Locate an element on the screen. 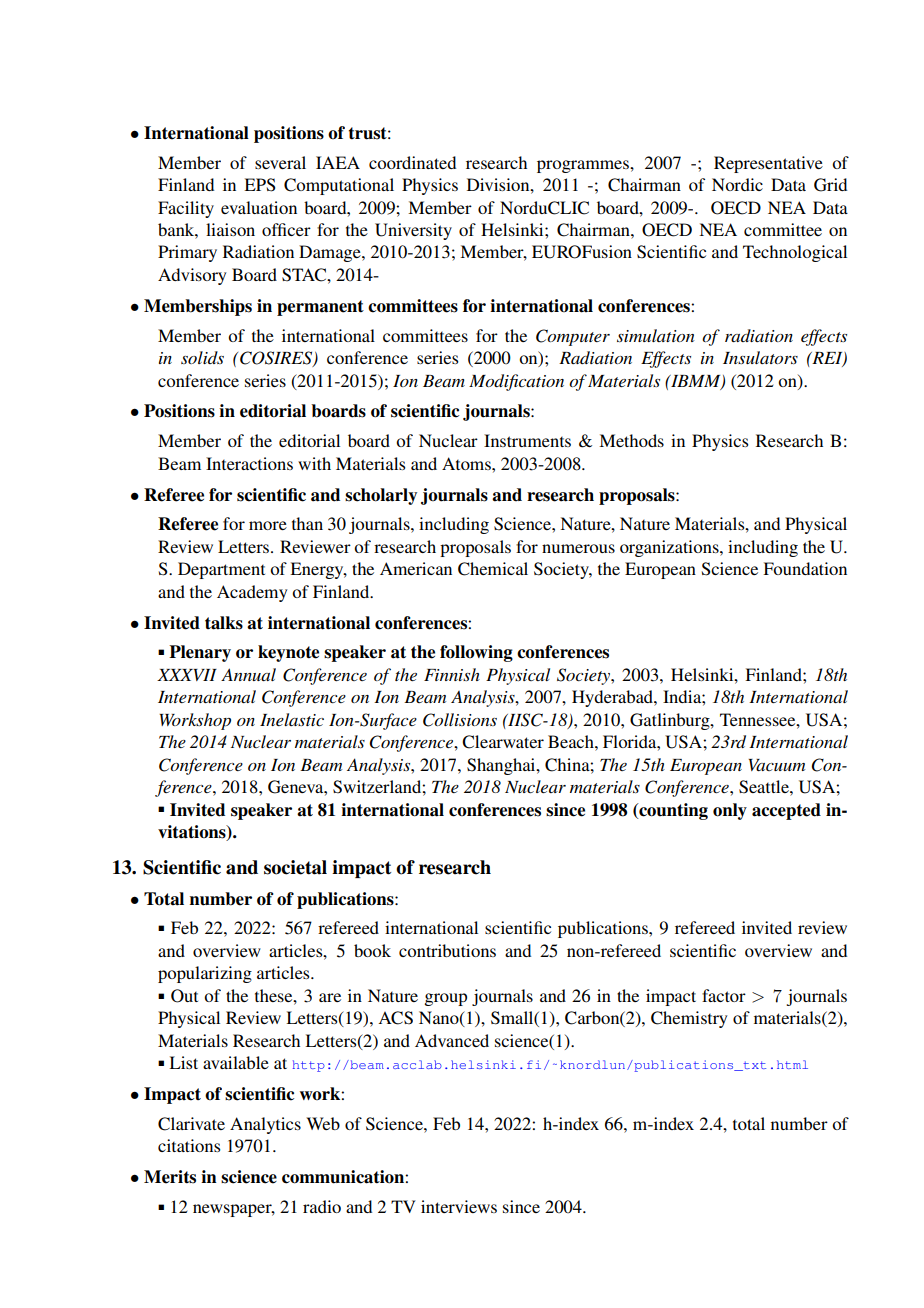 This screenshot has height=1308, width=924. Analytics is located at coordinates (265, 1125).
